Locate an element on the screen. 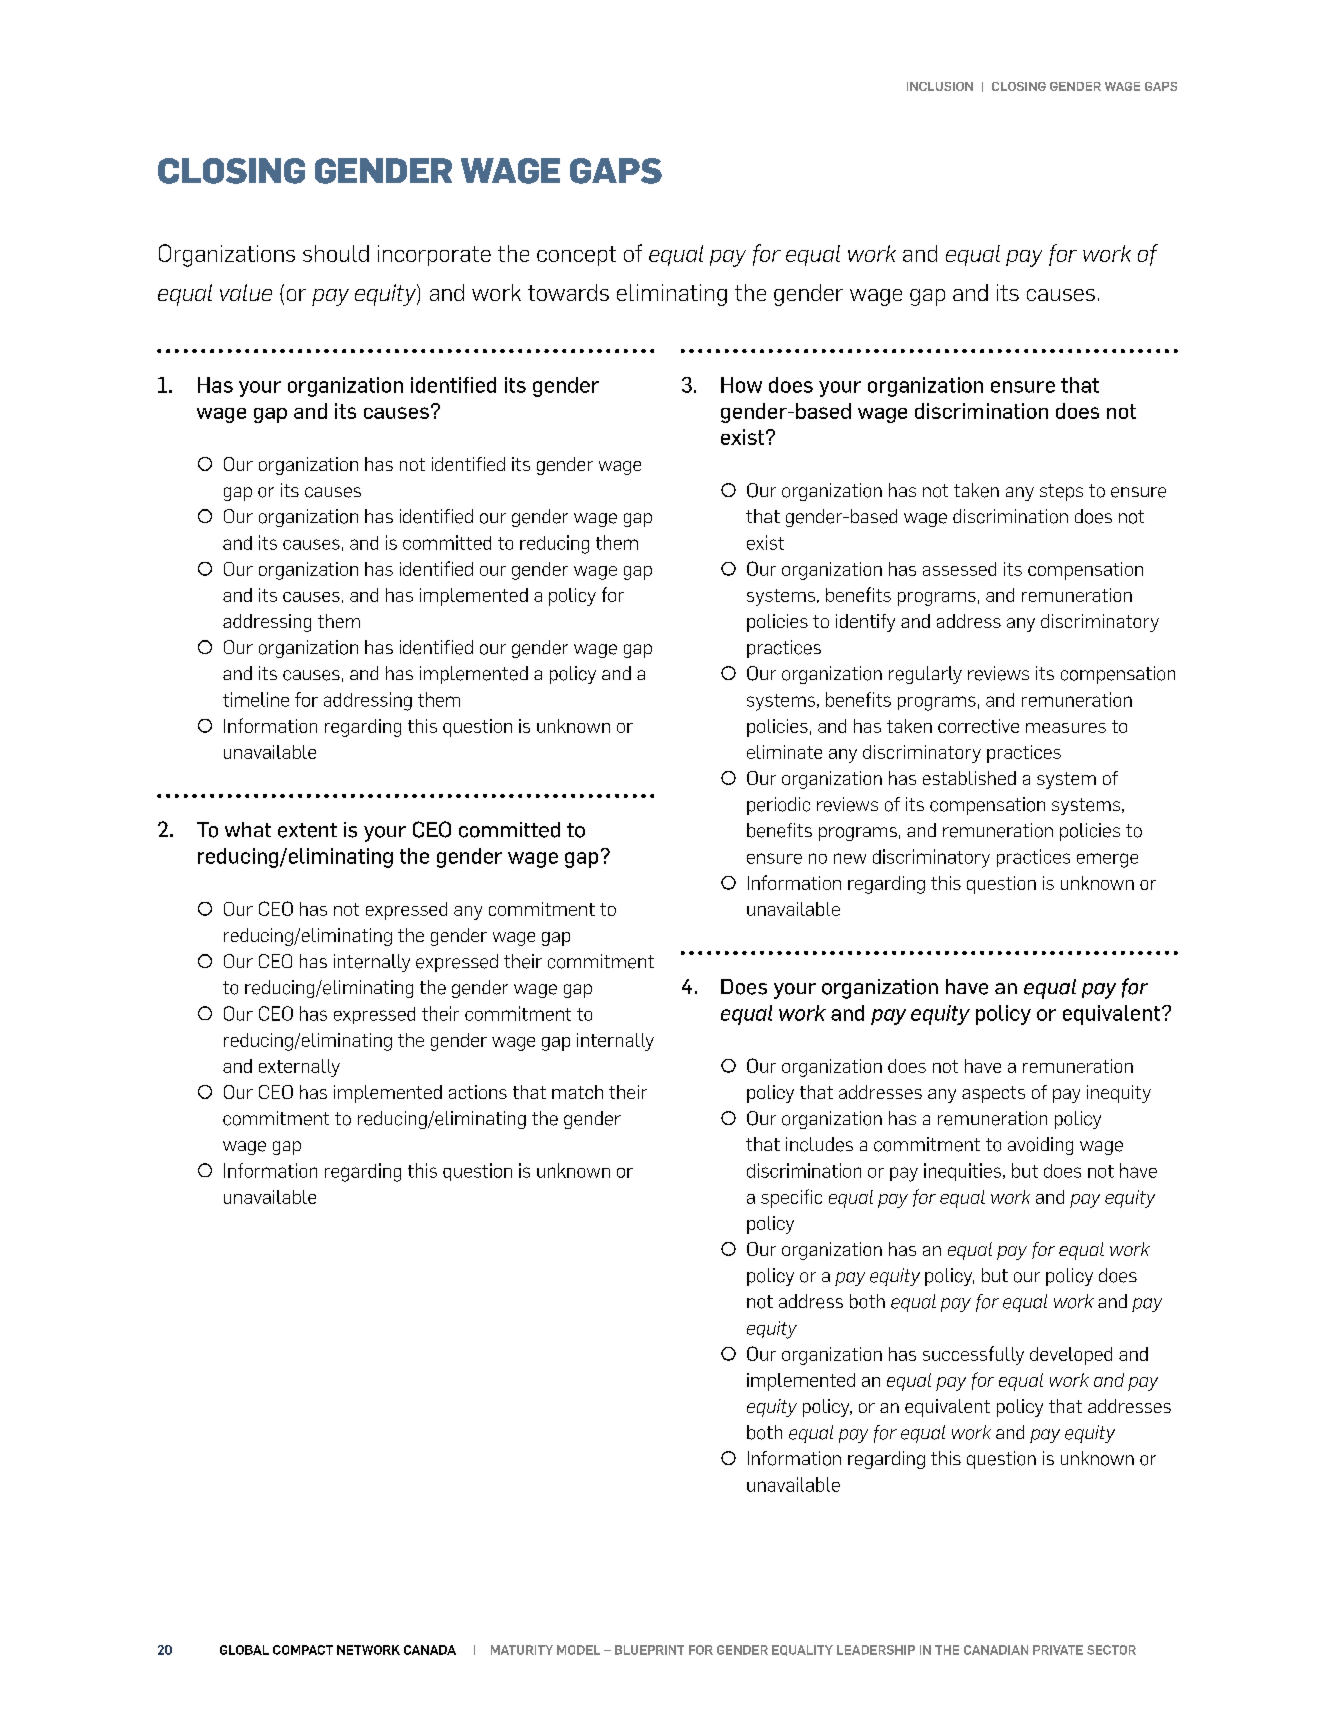  externally is located at coordinates (299, 1068).
